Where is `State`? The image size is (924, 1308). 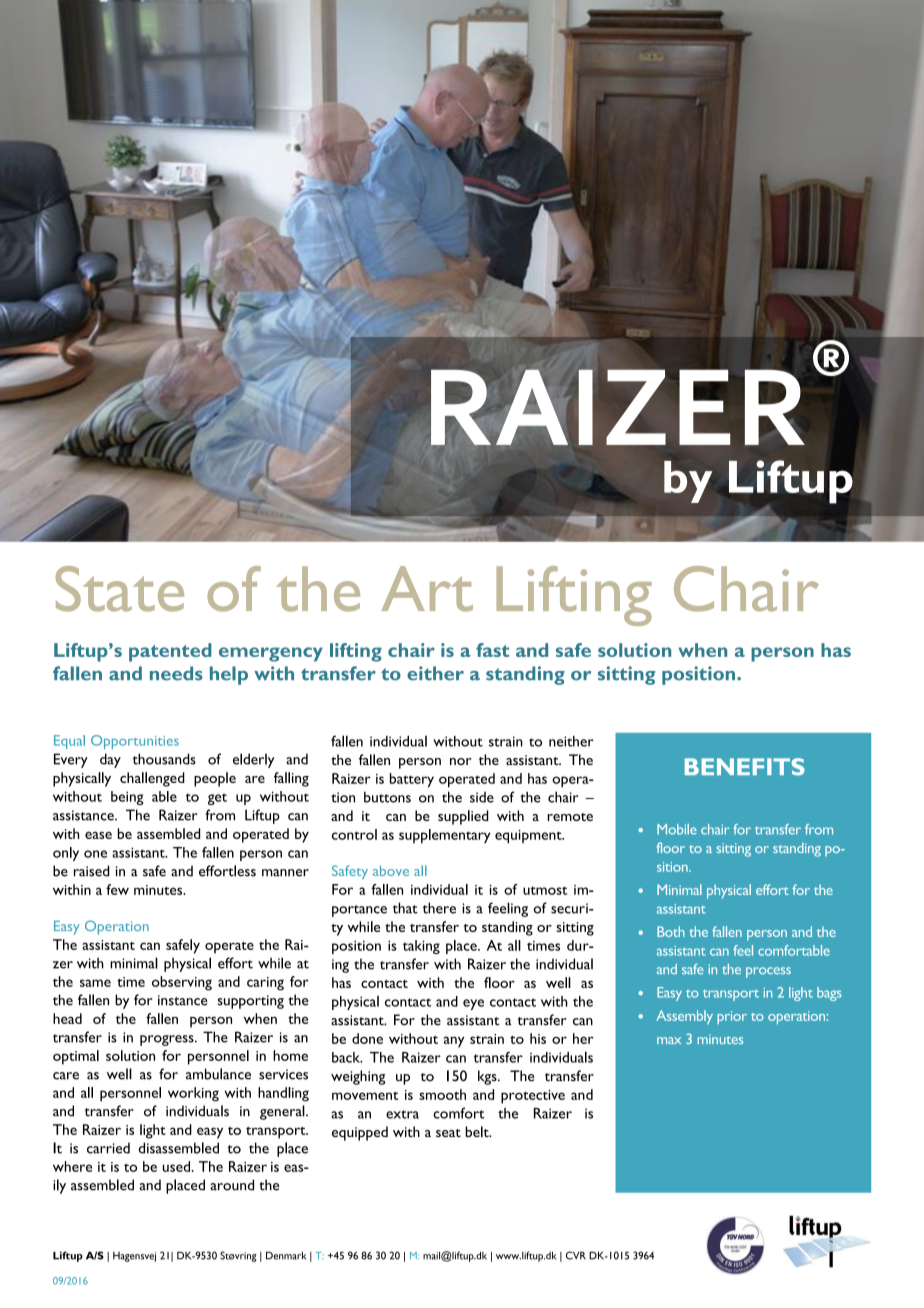
State is located at coordinates (120, 589).
